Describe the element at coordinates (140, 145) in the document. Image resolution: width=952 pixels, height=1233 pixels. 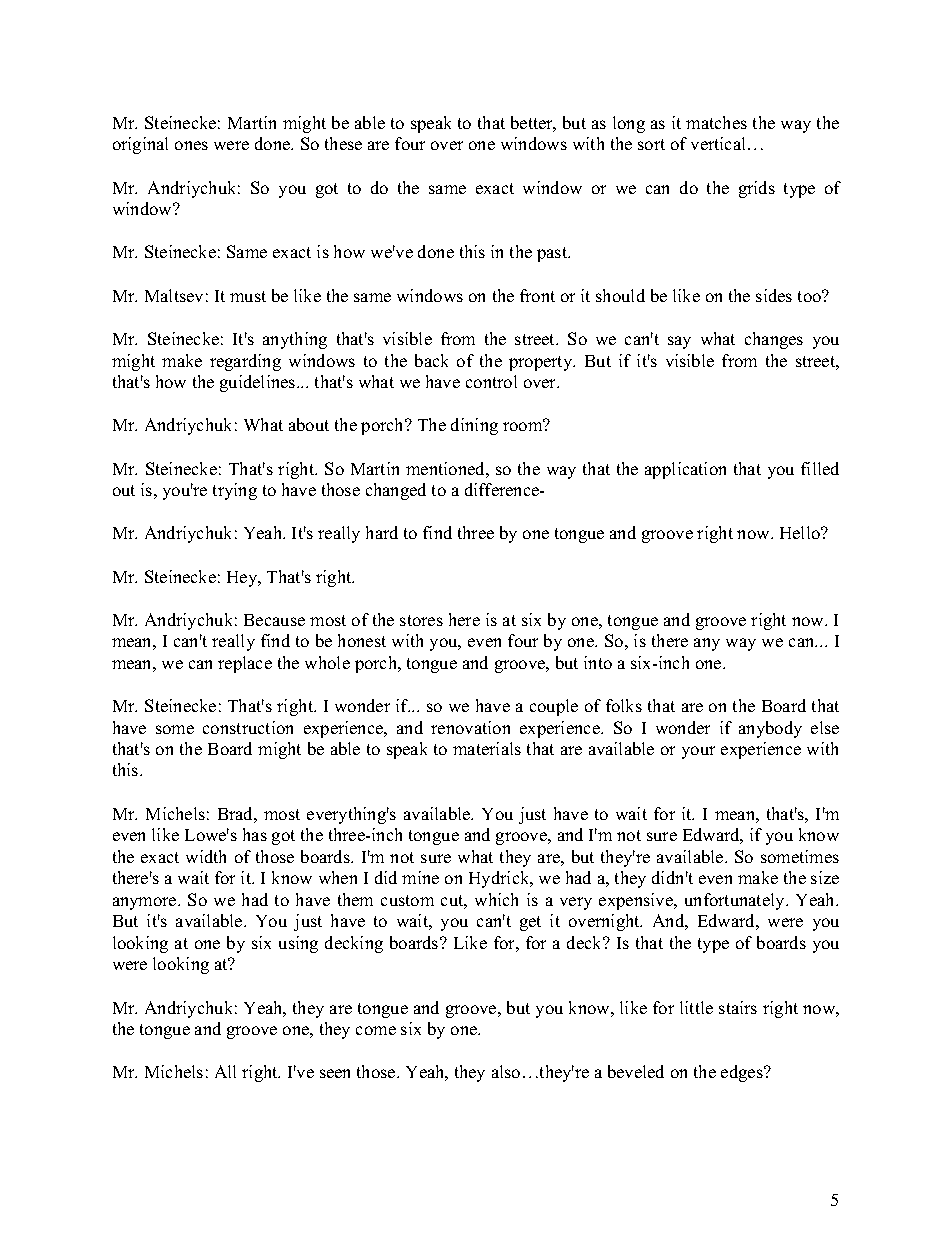
I see `original` at that location.
